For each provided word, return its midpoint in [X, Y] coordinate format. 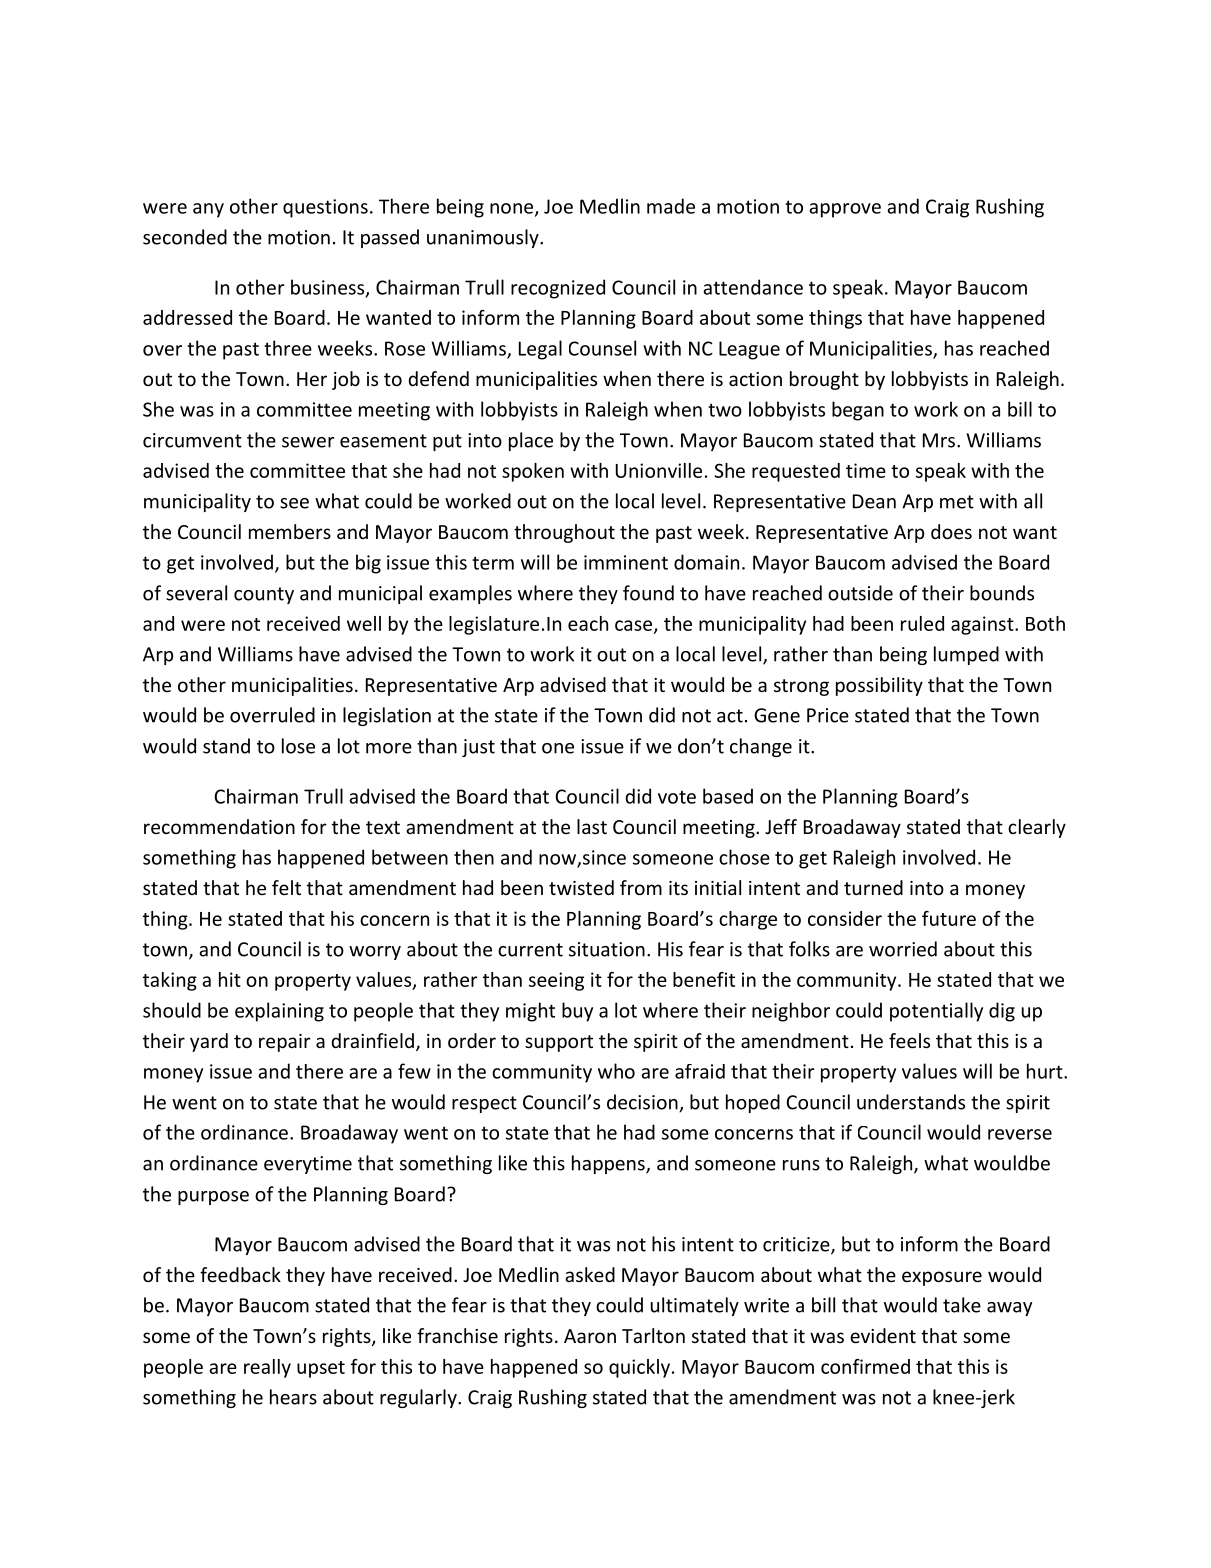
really [267, 1368]
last [592, 826]
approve [845, 210]
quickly [639, 1368]
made [671, 206]
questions [325, 208]
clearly [1037, 828]
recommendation [219, 826]
